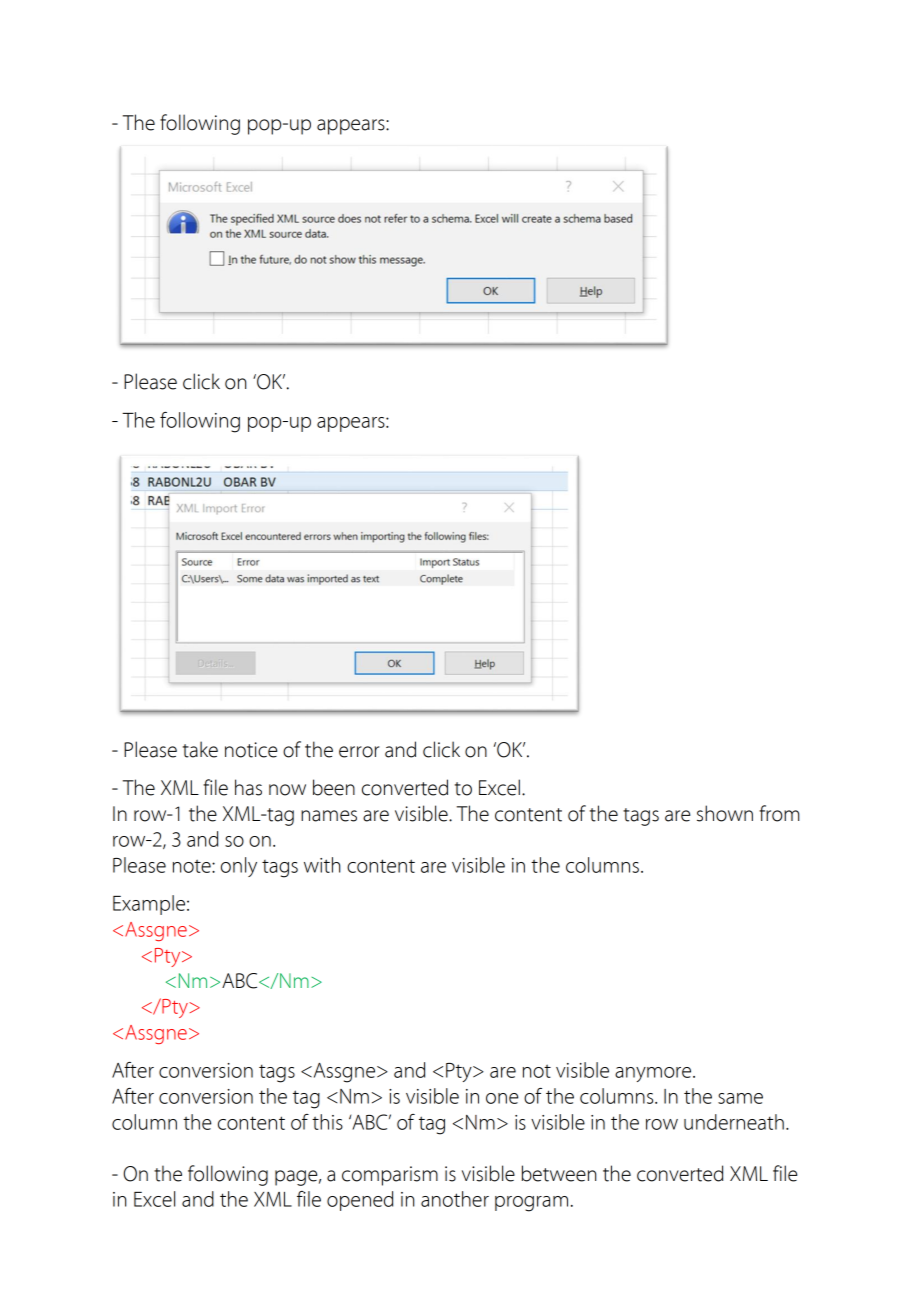 This document has width=924, height=1308. Describe the element at coordinates (502, 1098) in the document. I see `one` at that location.
